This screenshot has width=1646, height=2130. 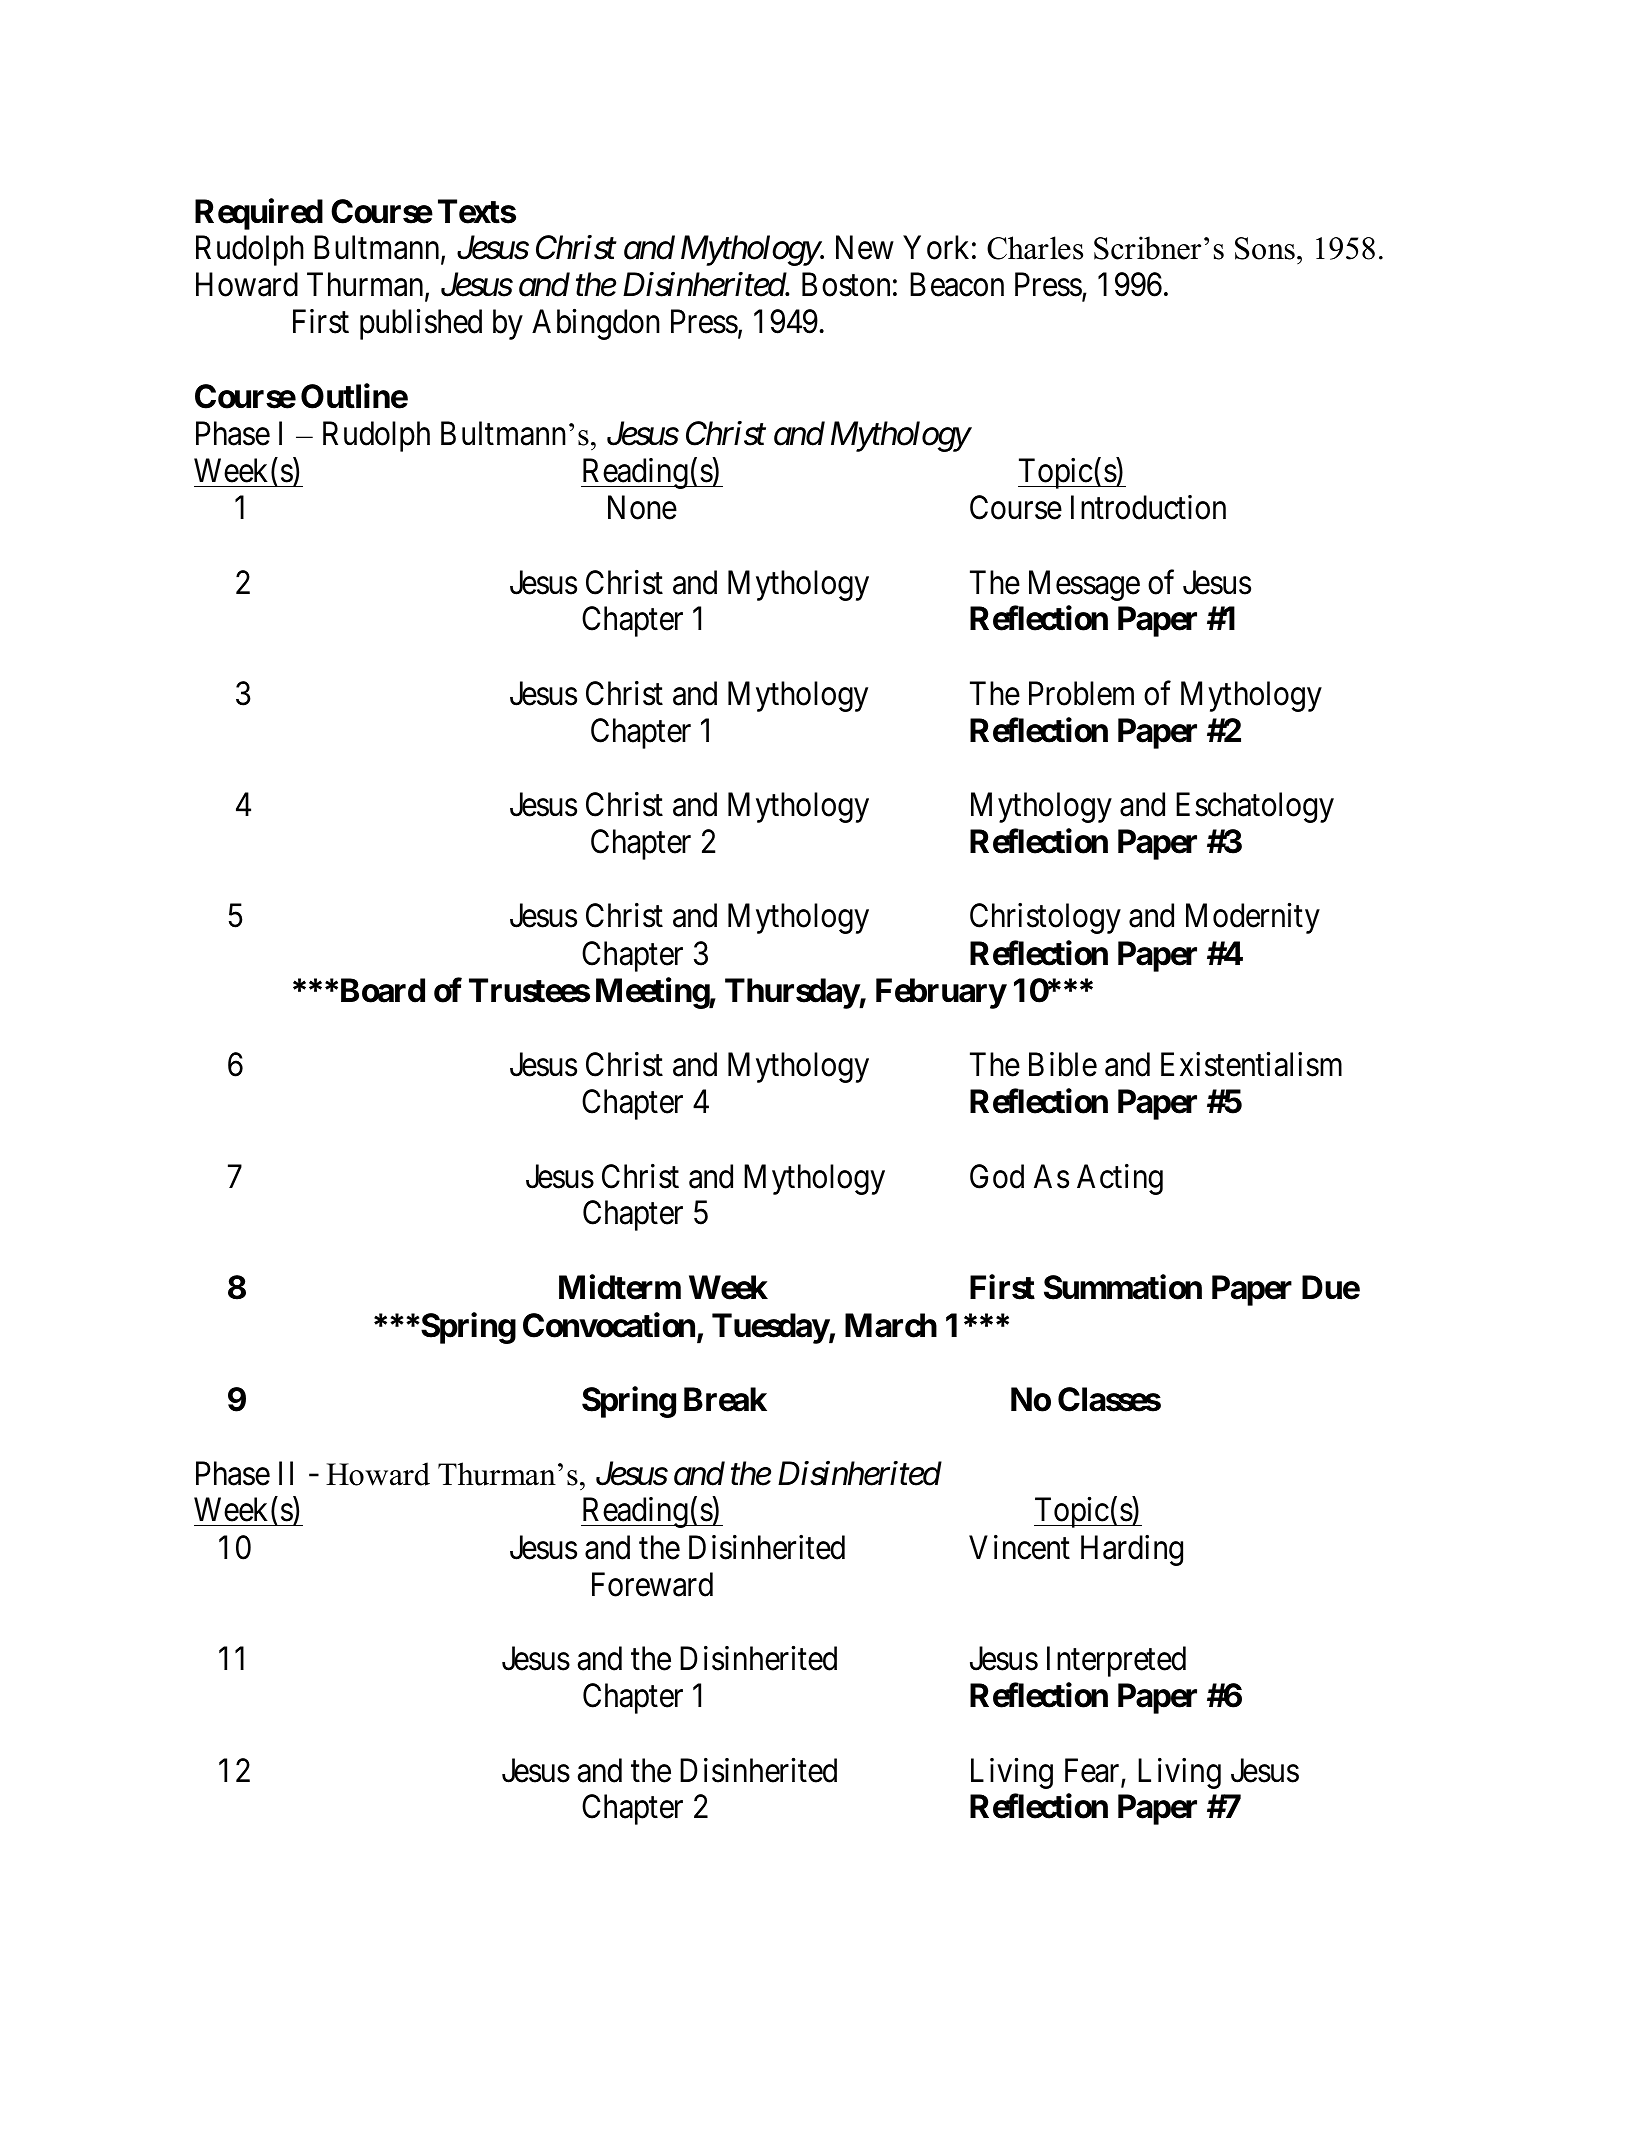 What do you see at coordinates (792, 993) in the screenshot?
I see `Thursday` at bounding box center [792, 993].
